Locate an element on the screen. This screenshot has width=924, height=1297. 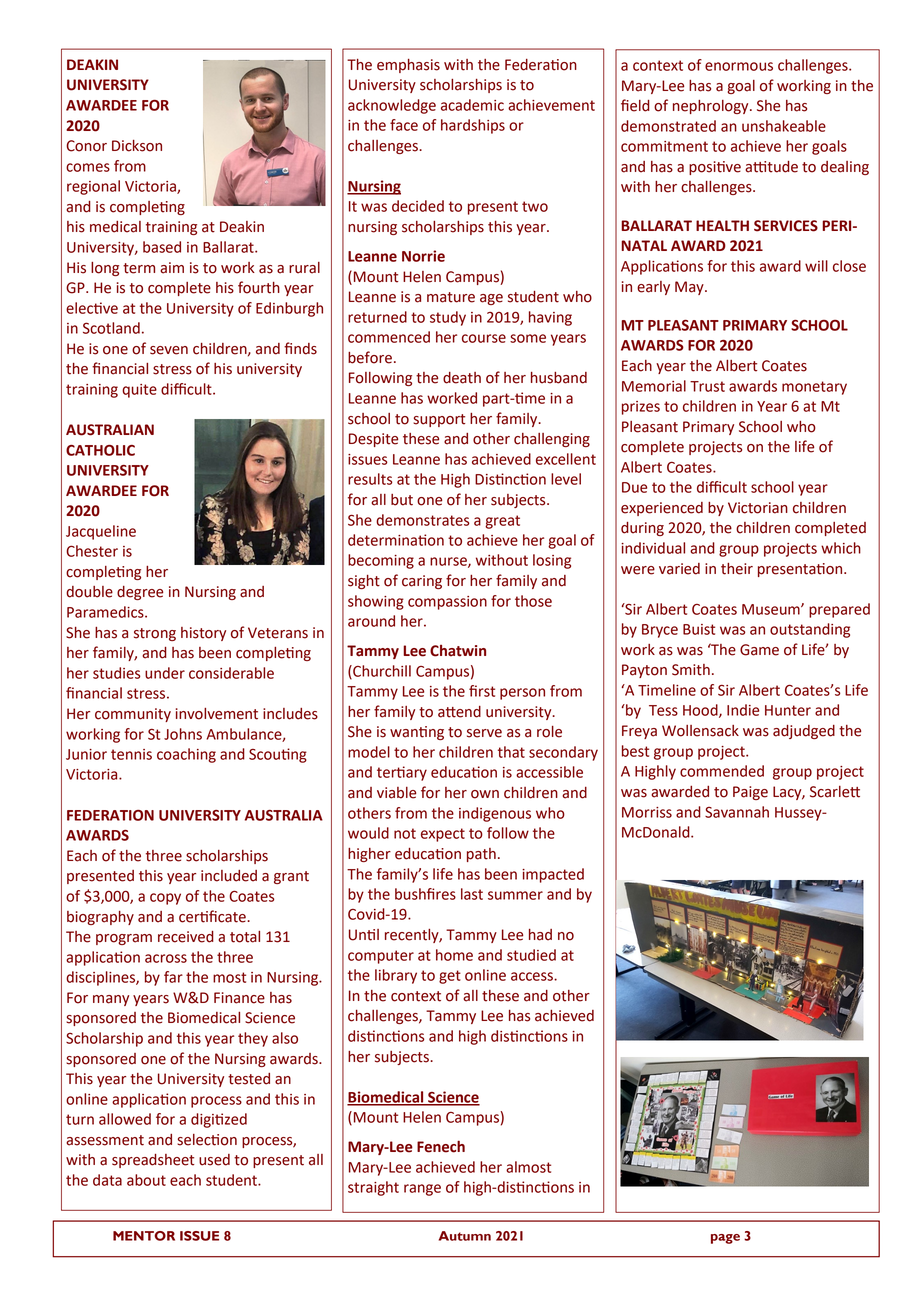
CATHOLIC is located at coordinates (100, 450).
